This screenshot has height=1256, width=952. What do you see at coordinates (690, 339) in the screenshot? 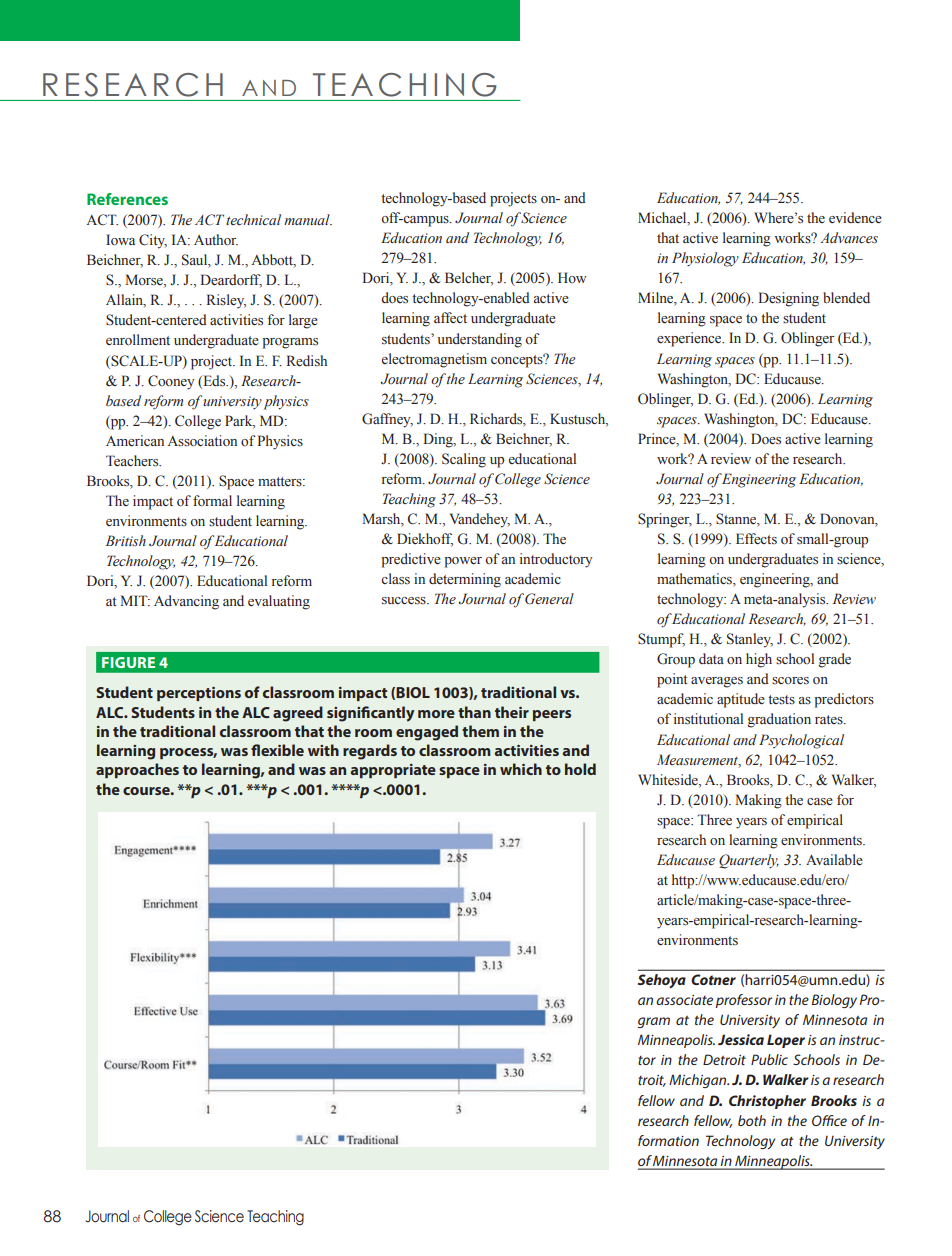
I see `experience` at bounding box center [690, 339].
